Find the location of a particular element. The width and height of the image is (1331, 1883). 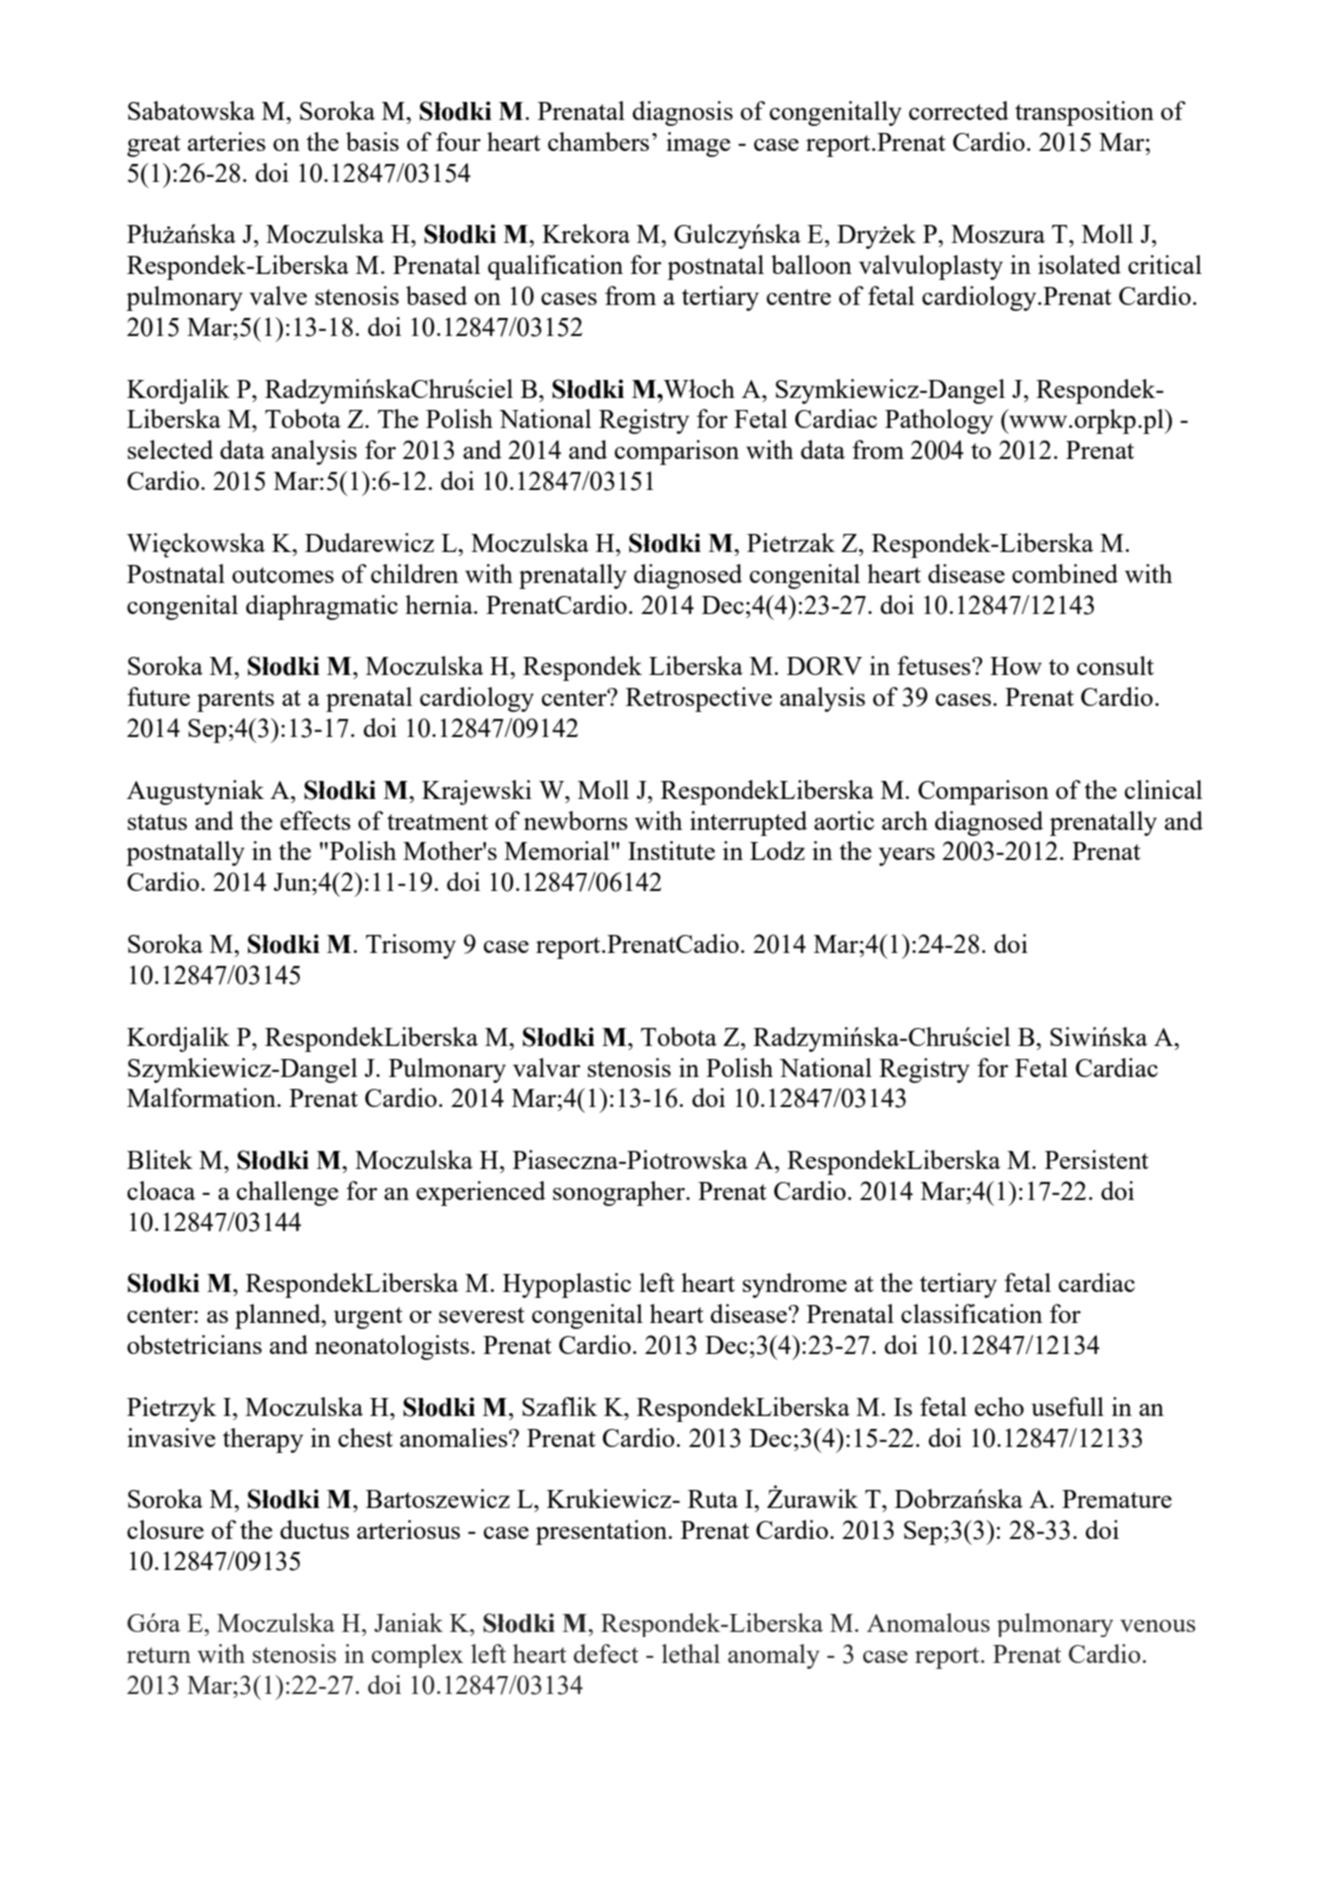

image is located at coordinates (698, 144).
